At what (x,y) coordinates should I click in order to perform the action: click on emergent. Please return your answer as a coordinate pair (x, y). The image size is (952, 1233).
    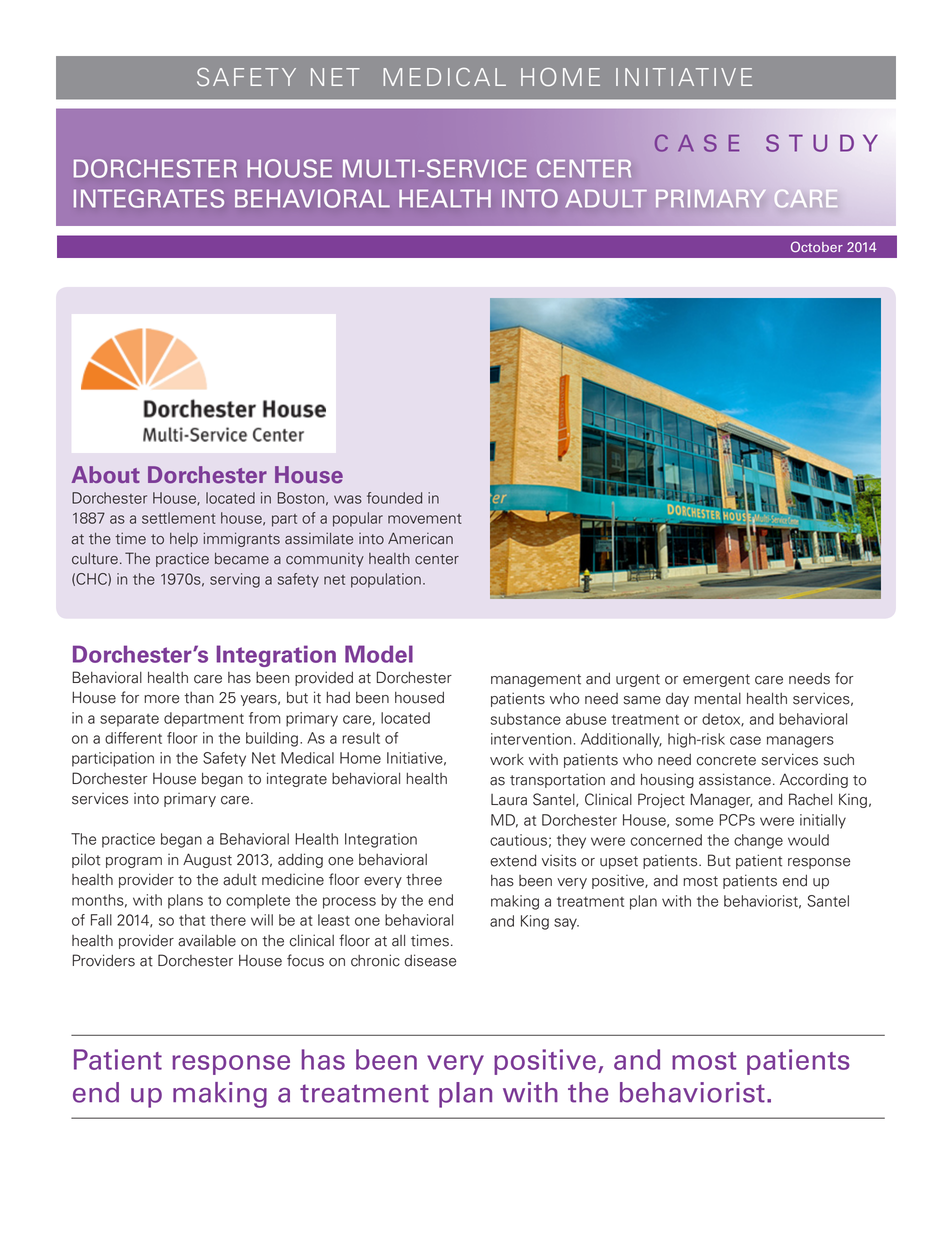
    Looking at the image, I should click on (716, 680).
